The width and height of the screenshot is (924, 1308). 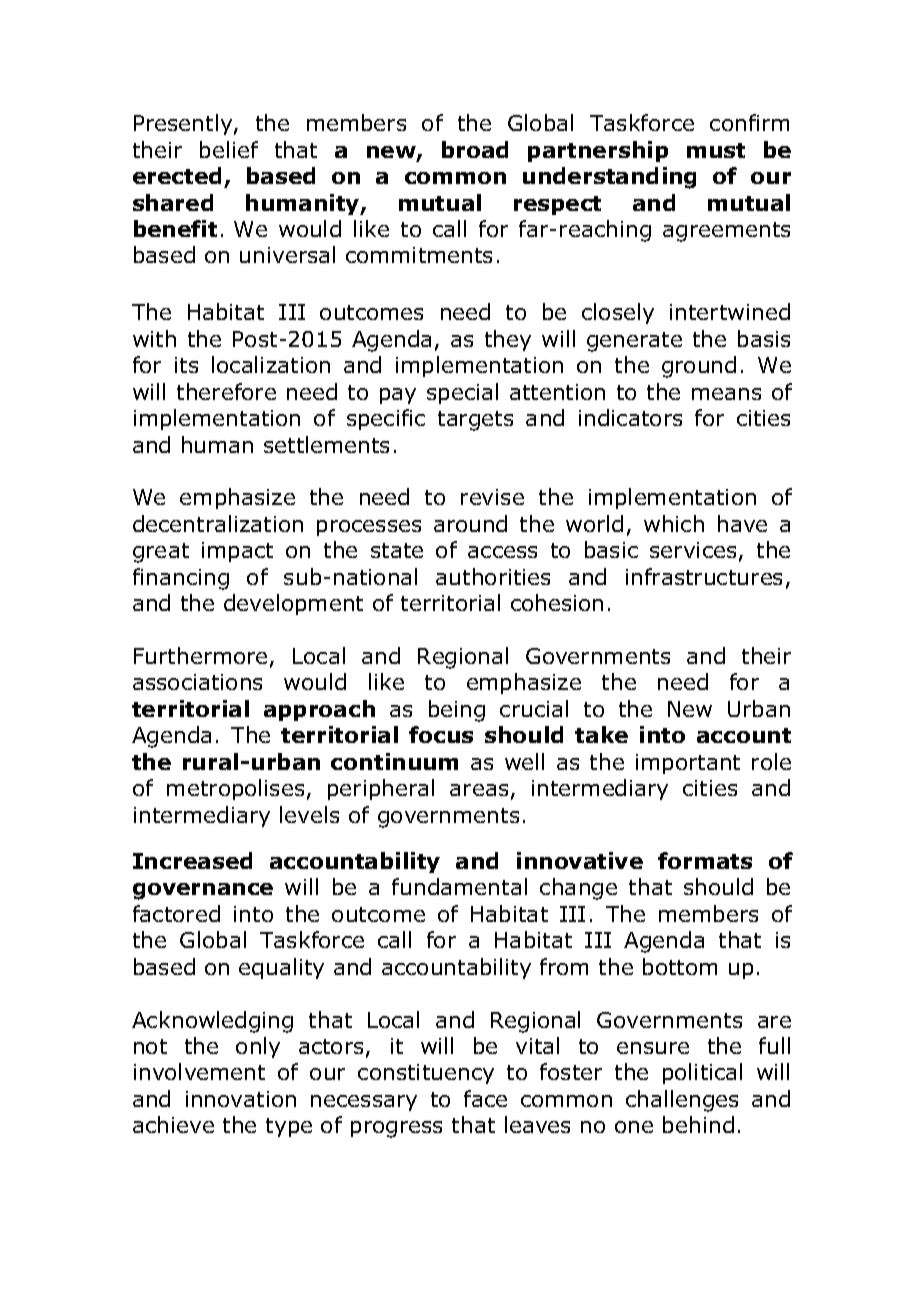 What do you see at coordinates (475, 149) in the screenshot?
I see `broad` at bounding box center [475, 149].
